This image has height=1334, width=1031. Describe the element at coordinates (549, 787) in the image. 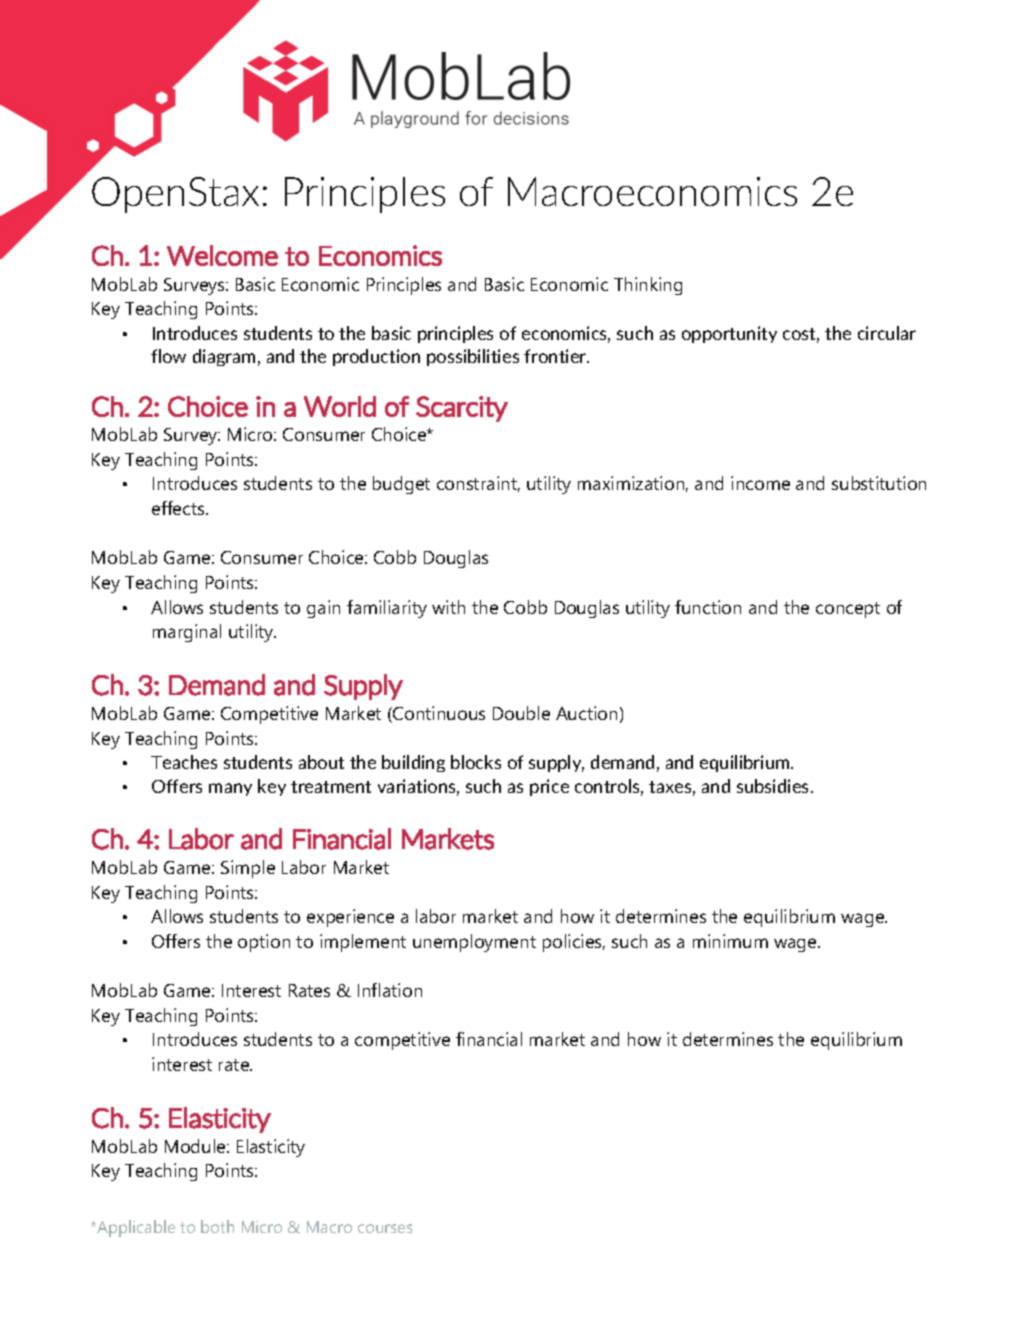

I see `price` at that location.
